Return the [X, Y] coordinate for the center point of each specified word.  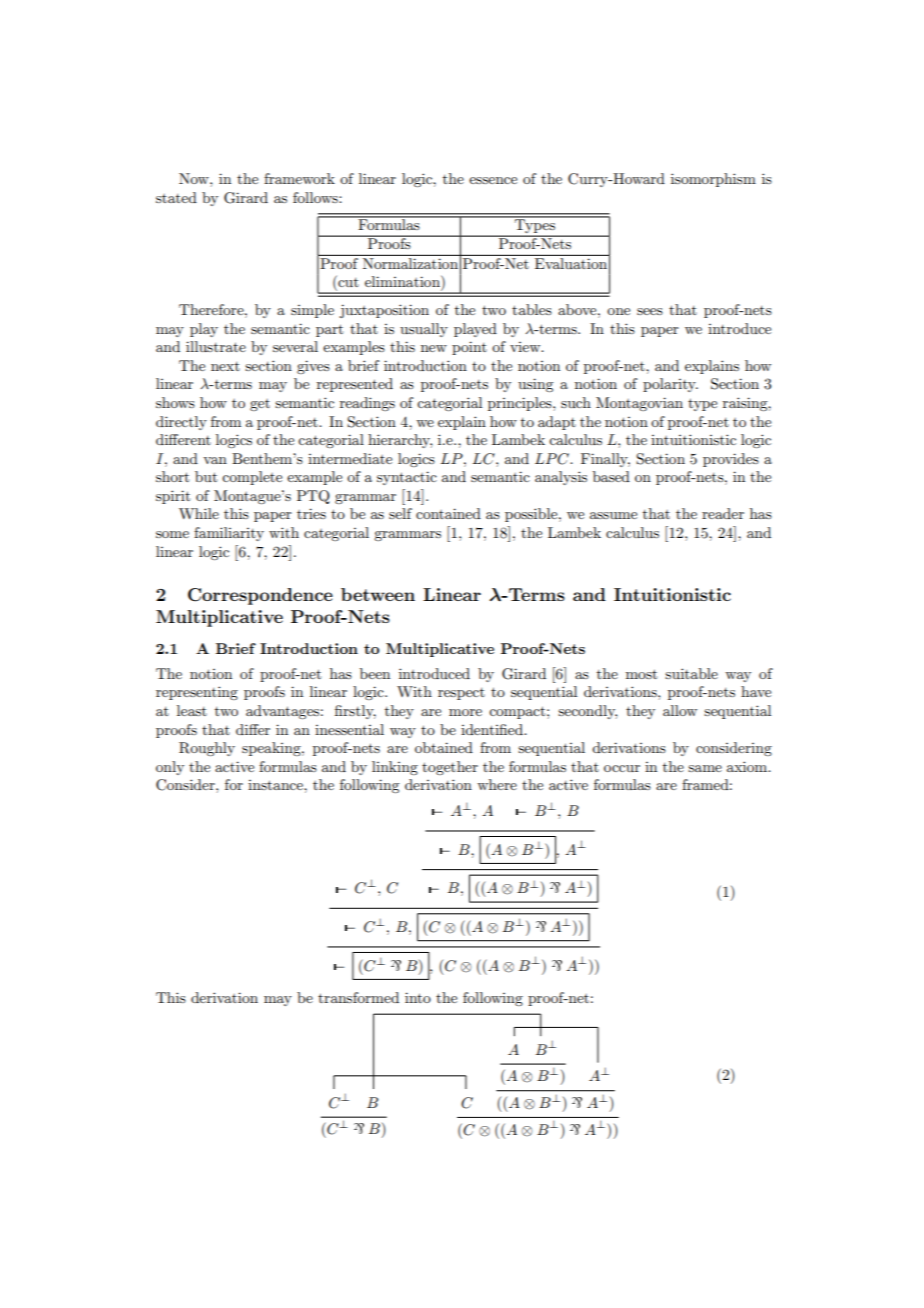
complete [252, 478]
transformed [358, 997]
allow [680, 710]
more [465, 712]
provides [731, 460]
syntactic [407, 478]
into [418, 997]
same [705, 768]
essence [493, 180]
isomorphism [713, 180]
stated [176, 197]
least [192, 710]
